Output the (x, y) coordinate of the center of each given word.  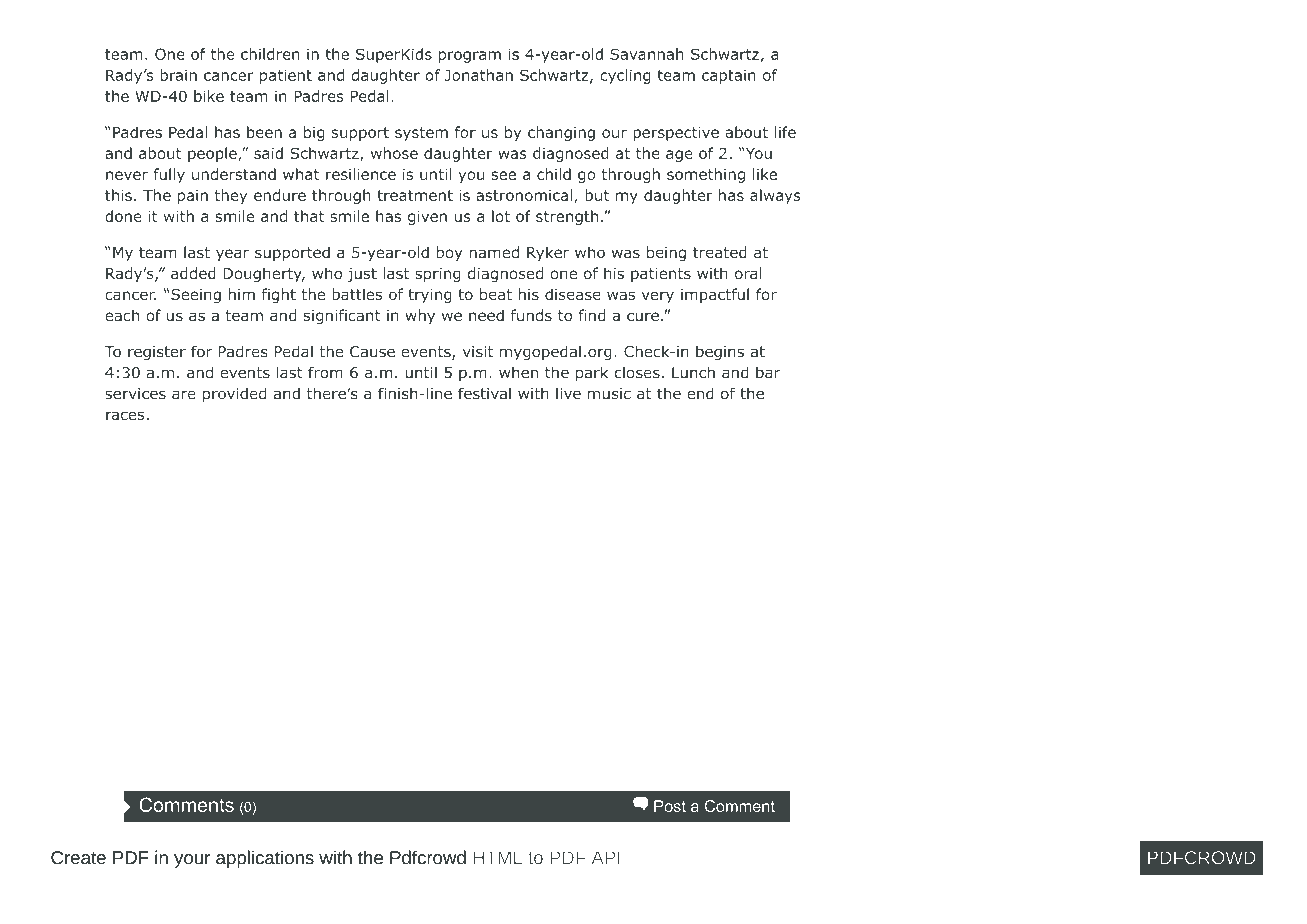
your (192, 861)
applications (265, 859)
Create (78, 858)
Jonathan (479, 75)
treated (720, 252)
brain (178, 75)
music (609, 394)
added (193, 273)
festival (484, 393)
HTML (498, 857)
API (606, 857)
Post (670, 806)
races (125, 415)
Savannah (647, 54)
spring (438, 275)
